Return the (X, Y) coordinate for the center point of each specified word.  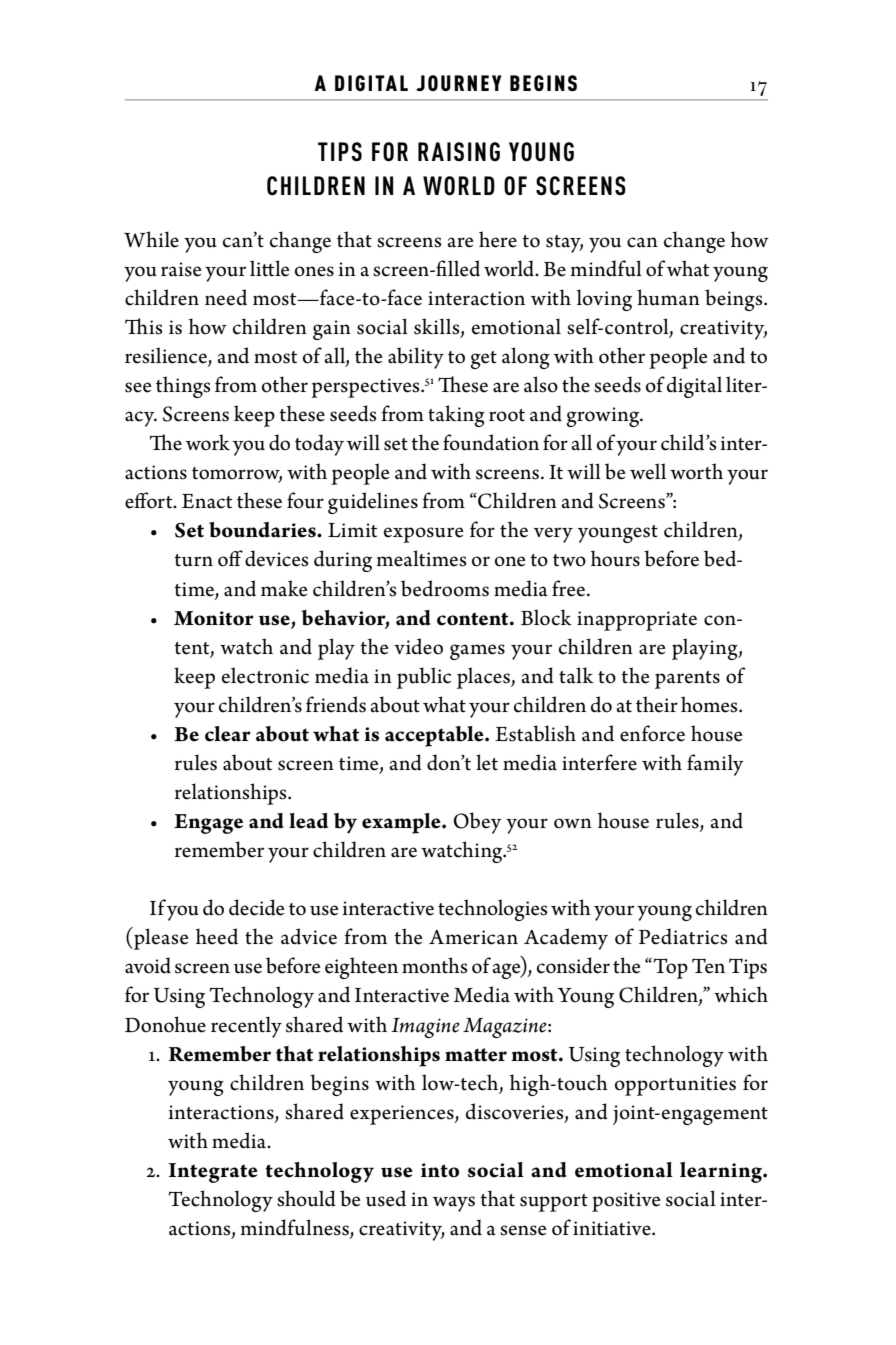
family (715, 765)
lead (308, 821)
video (418, 646)
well (648, 471)
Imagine (425, 1028)
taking (456, 416)
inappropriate (637, 621)
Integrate (213, 1173)
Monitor (214, 618)
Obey (478, 823)
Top (669, 968)
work (208, 442)
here (498, 239)
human (668, 297)
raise (181, 269)
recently (246, 1027)
